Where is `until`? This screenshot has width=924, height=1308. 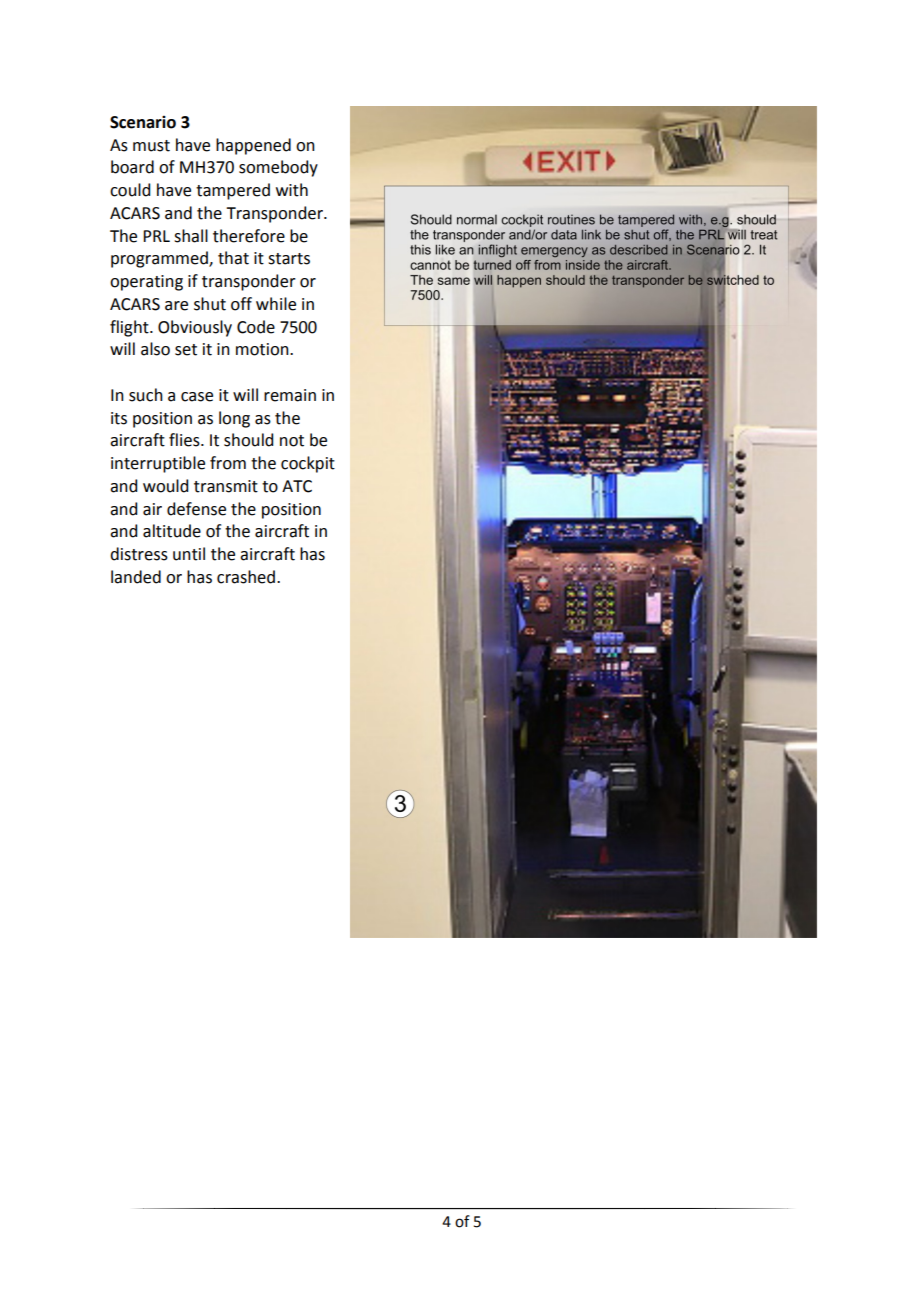
until is located at coordinates (189, 554).
